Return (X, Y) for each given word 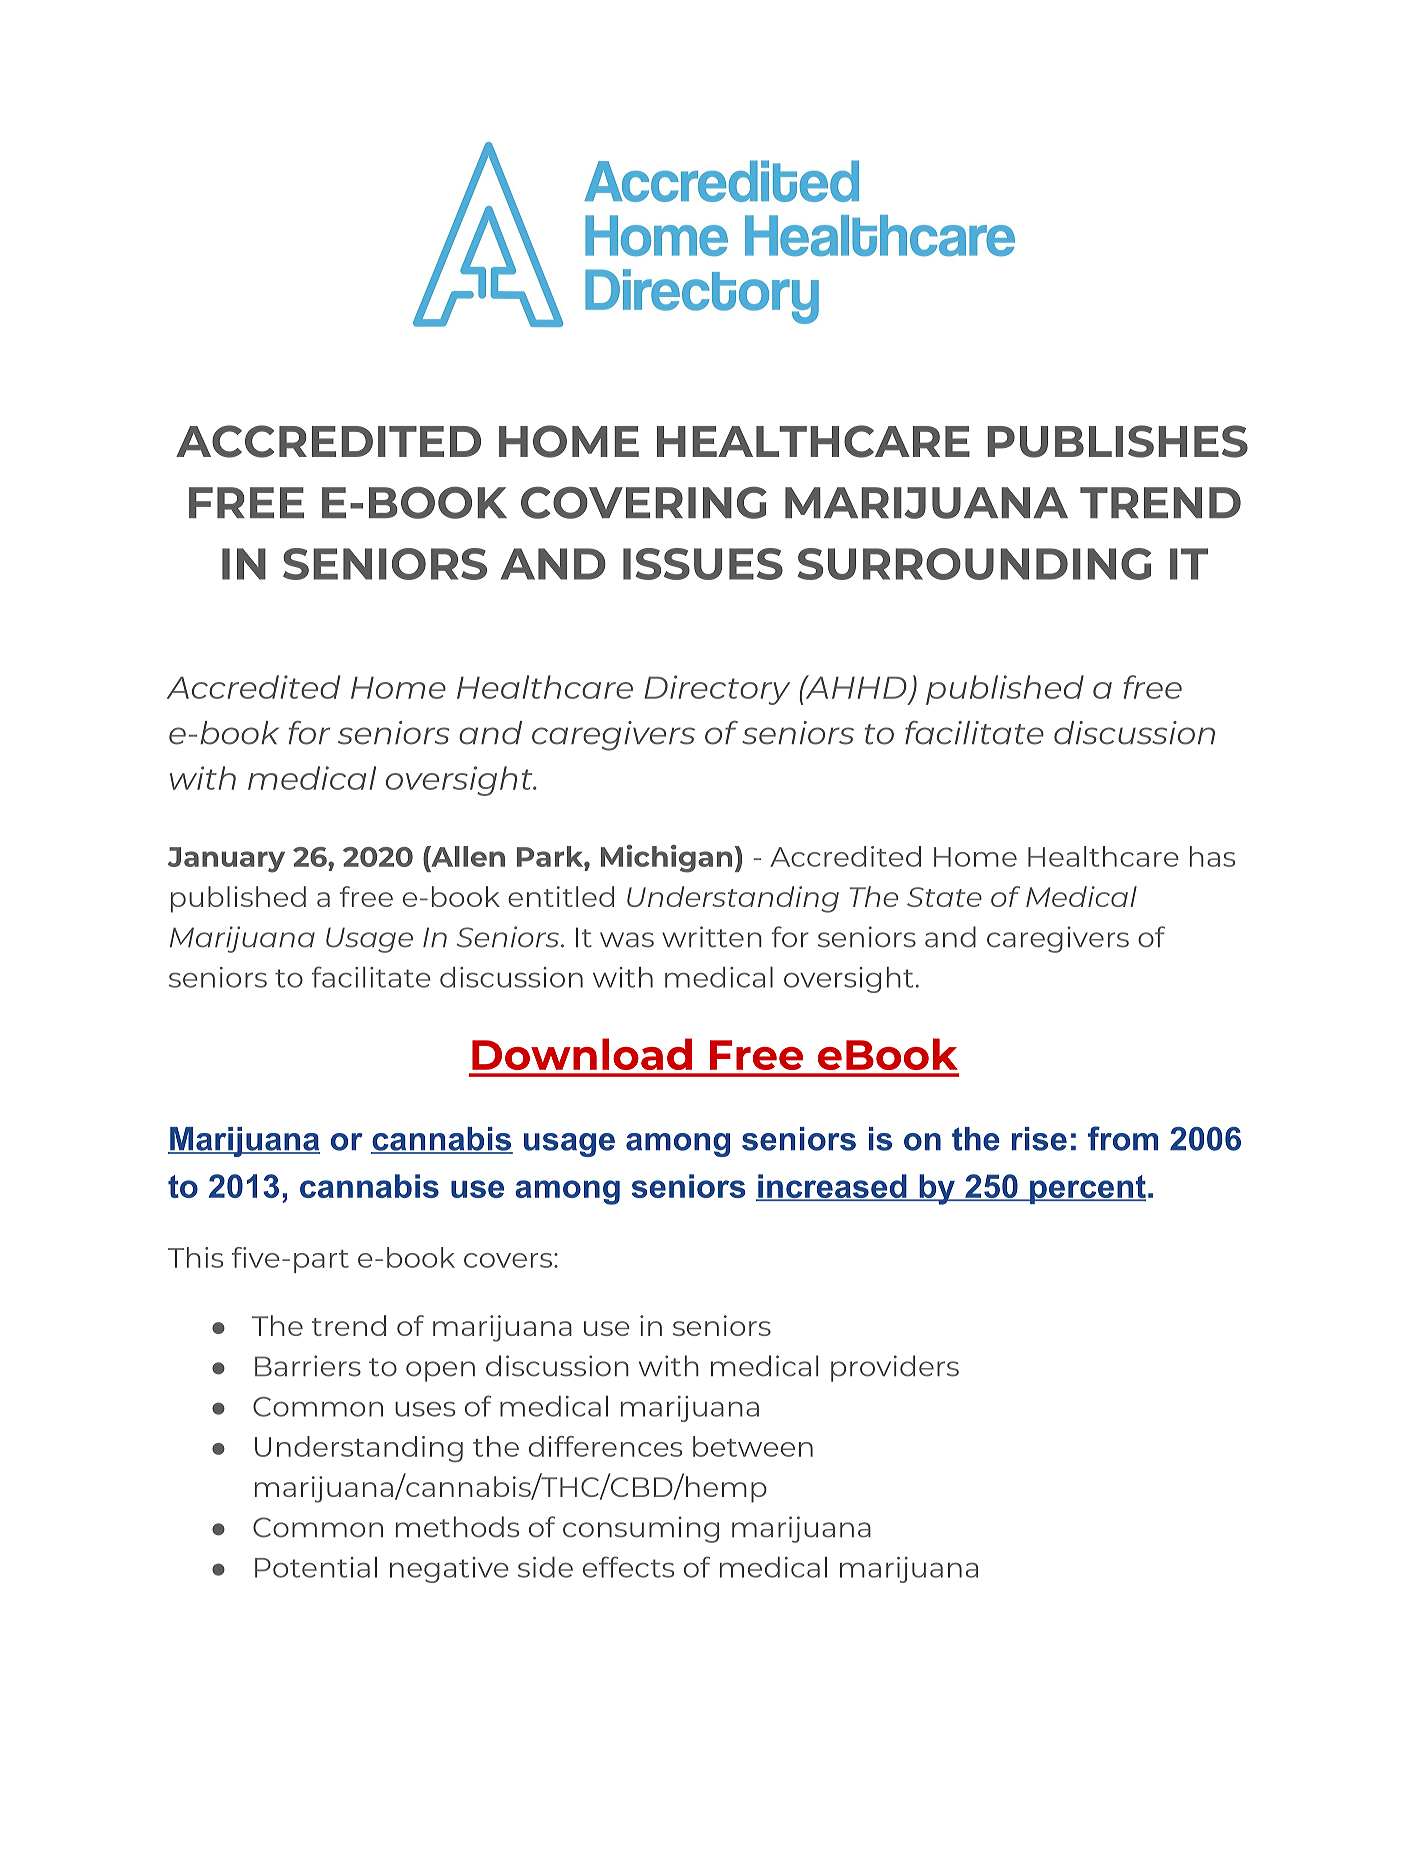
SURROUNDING (974, 564)
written (712, 937)
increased (832, 1187)
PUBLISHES (1117, 441)
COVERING (644, 502)
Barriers (308, 1366)
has (1212, 856)
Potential (316, 1567)
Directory (717, 690)
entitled (561, 896)
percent (1087, 1189)
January (226, 860)
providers (895, 1368)
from (1123, 1138)
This (195, 1257)
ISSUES (703, 564)
